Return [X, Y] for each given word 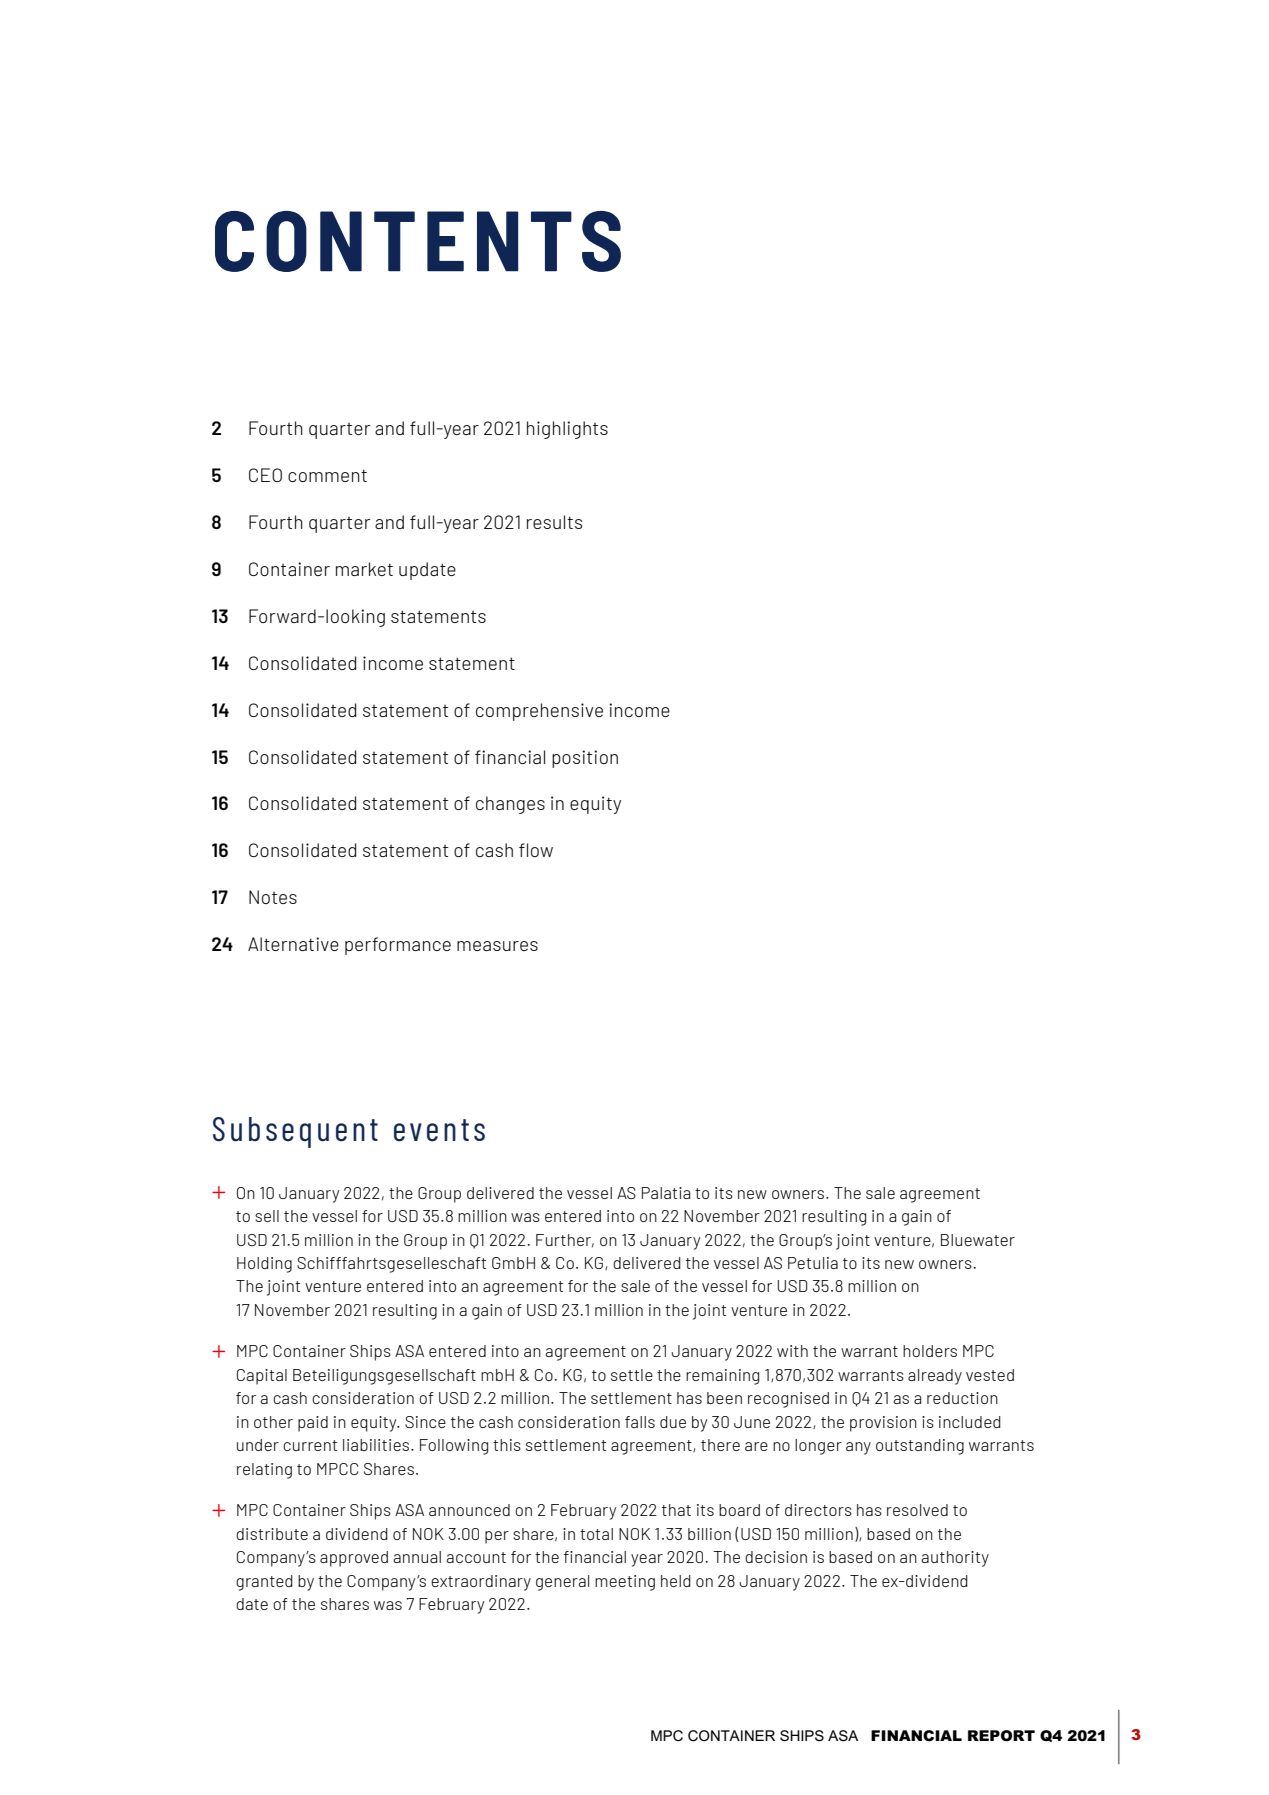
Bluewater [978, 1240]
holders [930, 1351]
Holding [264, 1265]
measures [497, 946]
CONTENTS [418, 241]
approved [354, 1559]
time [551, 263]
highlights [567, 430]
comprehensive [539, 712]
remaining [722, 1377]
